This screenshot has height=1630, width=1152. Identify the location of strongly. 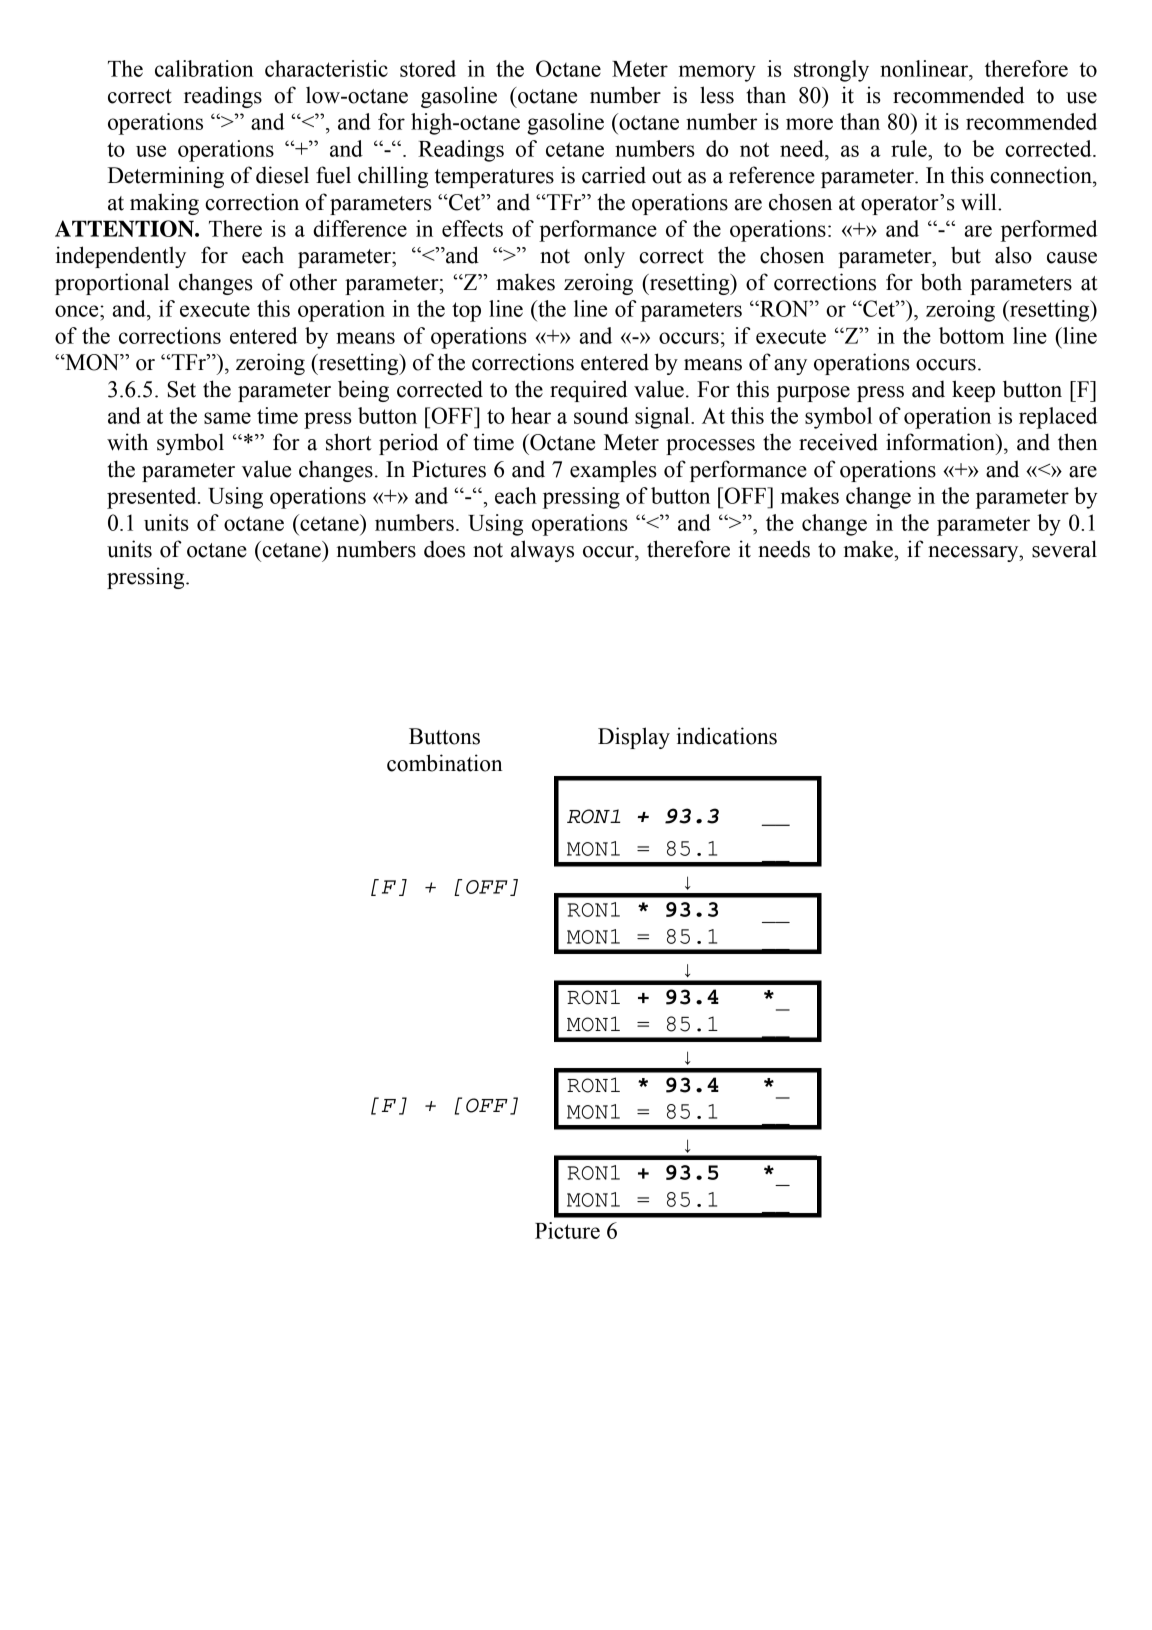
(831, 71).
